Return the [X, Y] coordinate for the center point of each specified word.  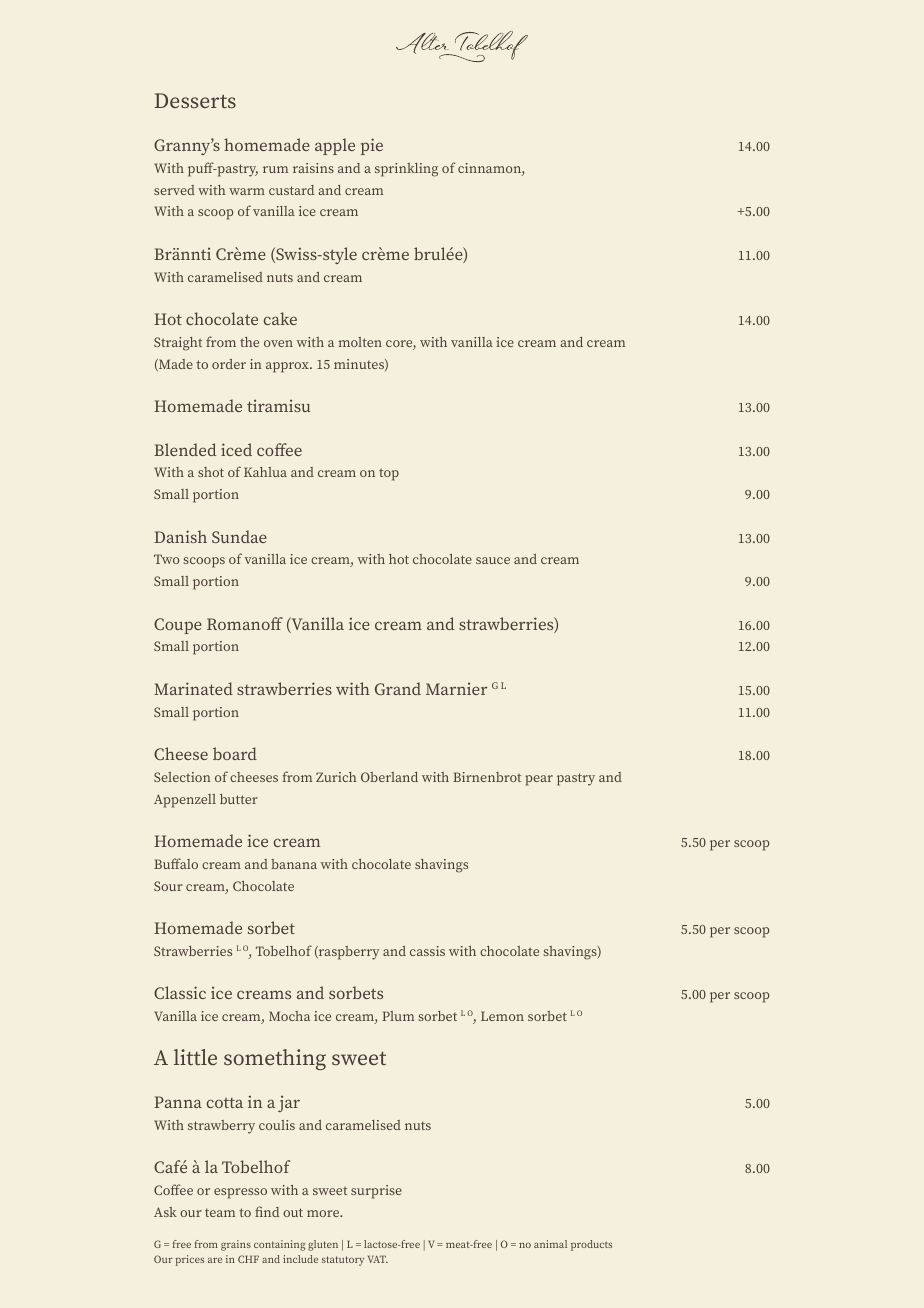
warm [247, 191]
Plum [398, 1016]
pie [372, 146]
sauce [493, 560]
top [389, 474]
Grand [398, 688]
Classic [180, 992]
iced [236, 449]
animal [550, 1244]
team [220, 1212]
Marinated [193, 688]
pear [539, 780]
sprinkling [406, 170]
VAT [378, 1259]
